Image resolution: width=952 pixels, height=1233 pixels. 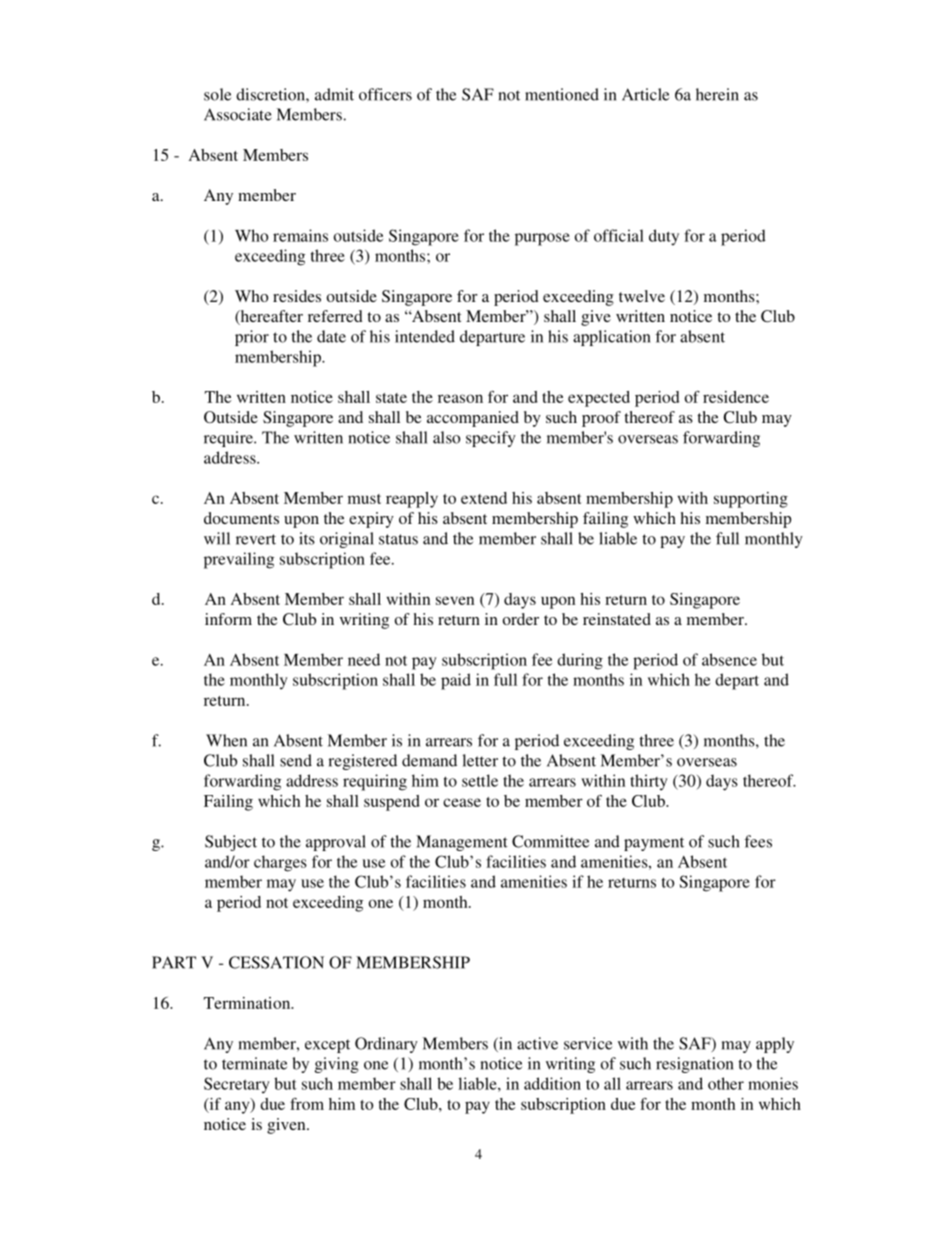 What do you see at coordinates (717, 94) in the screenshot?
I see `herein` at bounding box center [717, 94].
